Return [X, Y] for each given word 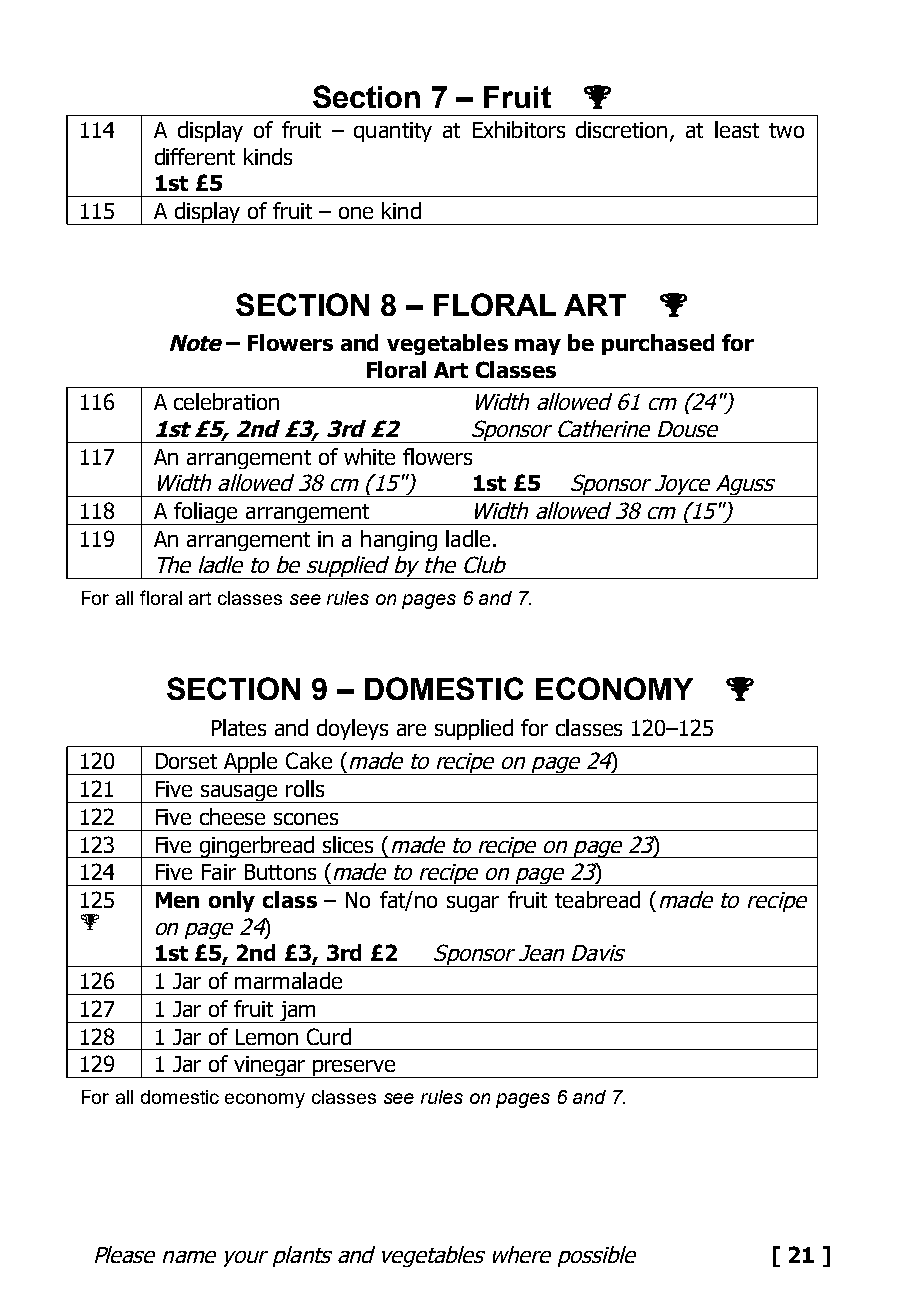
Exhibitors [519, 129]
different [195, 156]
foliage [206, 513]
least [737, 129]
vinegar [270, 1067]
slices [348, 844]
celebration [226, 401]
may [538, 347]
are [411, 730]
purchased [658, 344]
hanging [399, 540]
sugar [473, 904]
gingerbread [257, 847]
